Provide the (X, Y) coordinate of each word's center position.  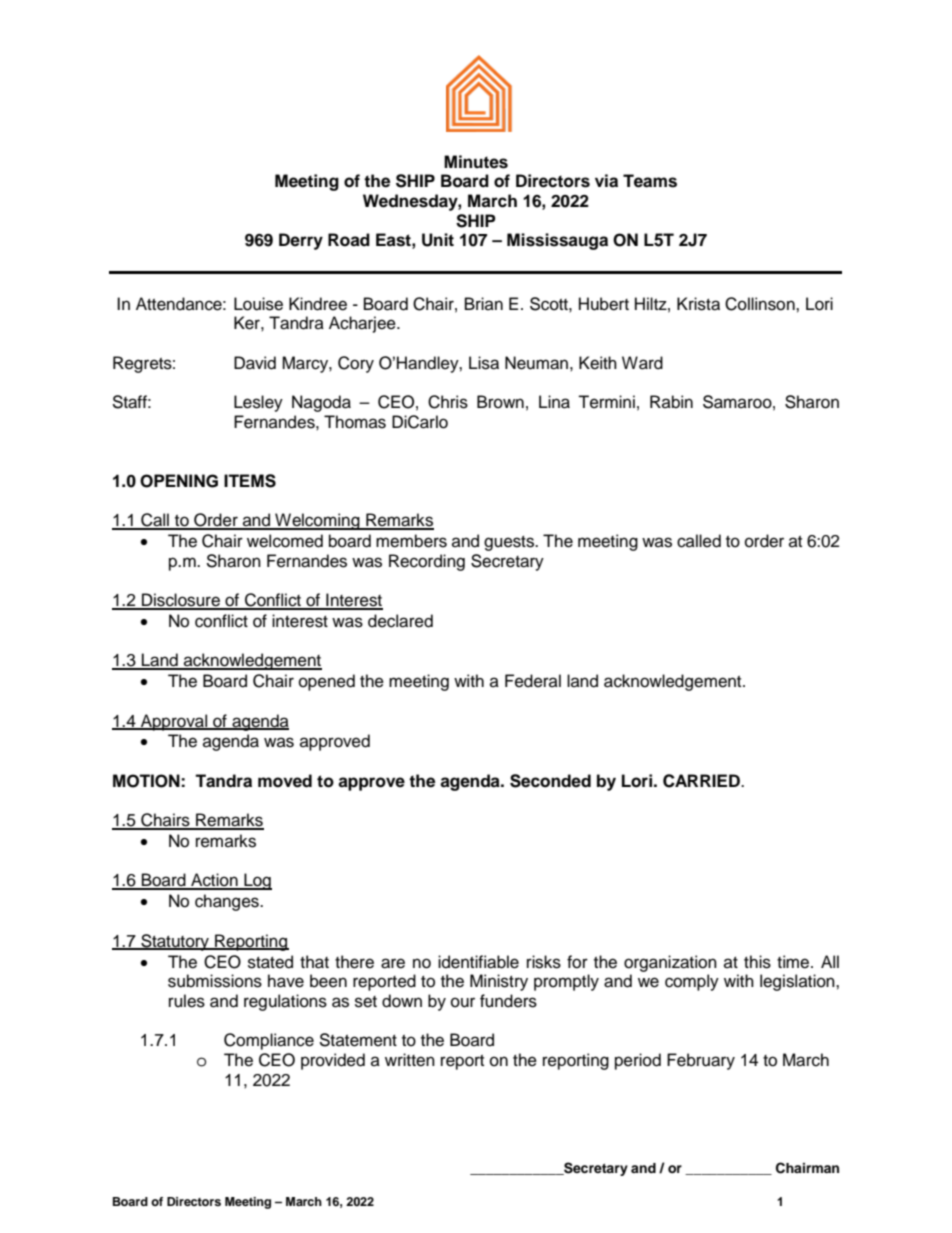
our (463, 1002)
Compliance (269, 1041)
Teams (650, 181)
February (701, 1061)
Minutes (476, 162)
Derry (301, 241)
